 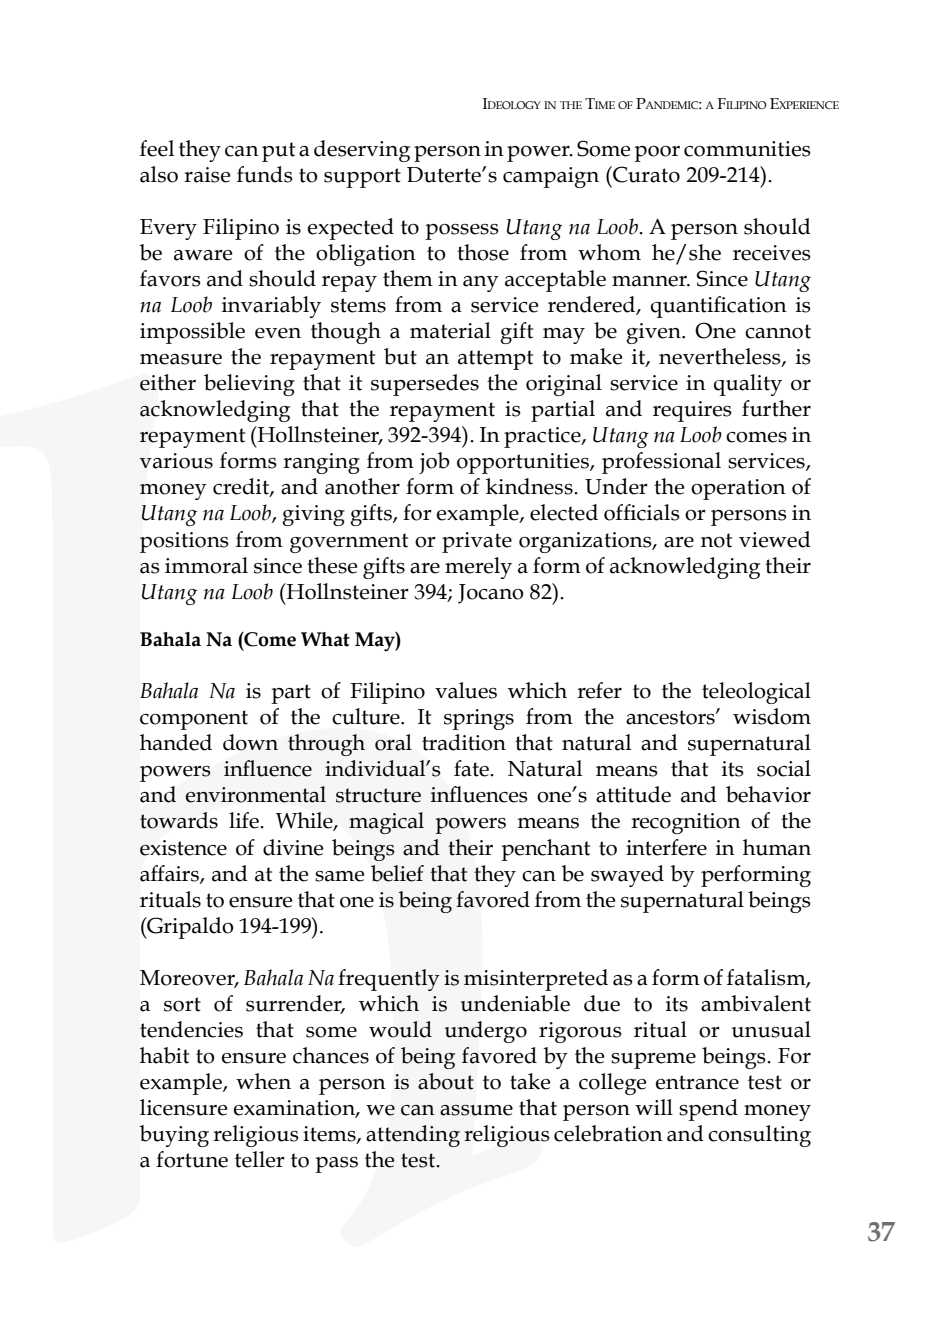 I want to click on assume, so click(x=476, y=1110).
